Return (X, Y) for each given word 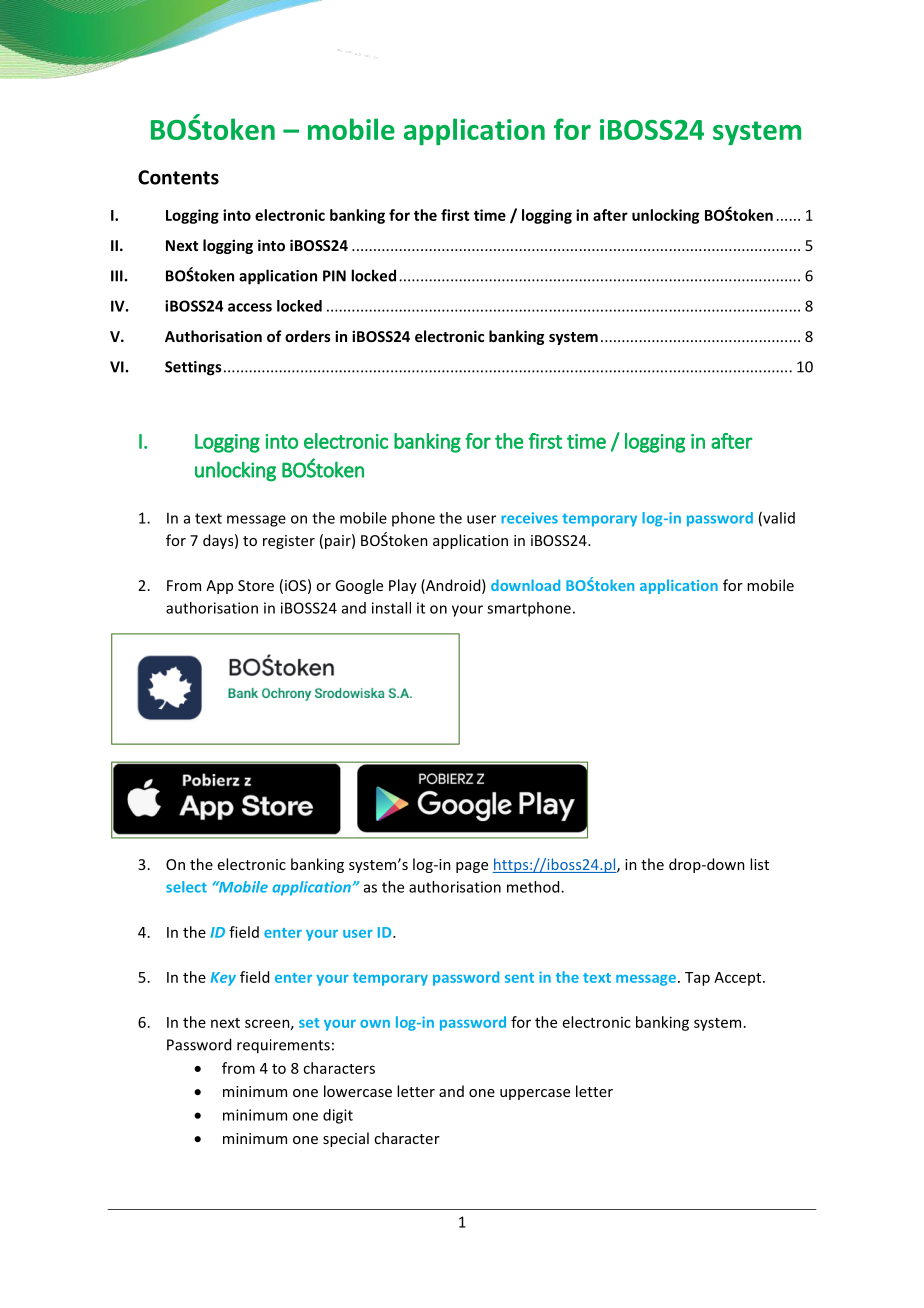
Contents (178, 177)
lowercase (358, 1091)
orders (308, 336)
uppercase (535, 1094)
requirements (283, 1046)
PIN (334, 276)
